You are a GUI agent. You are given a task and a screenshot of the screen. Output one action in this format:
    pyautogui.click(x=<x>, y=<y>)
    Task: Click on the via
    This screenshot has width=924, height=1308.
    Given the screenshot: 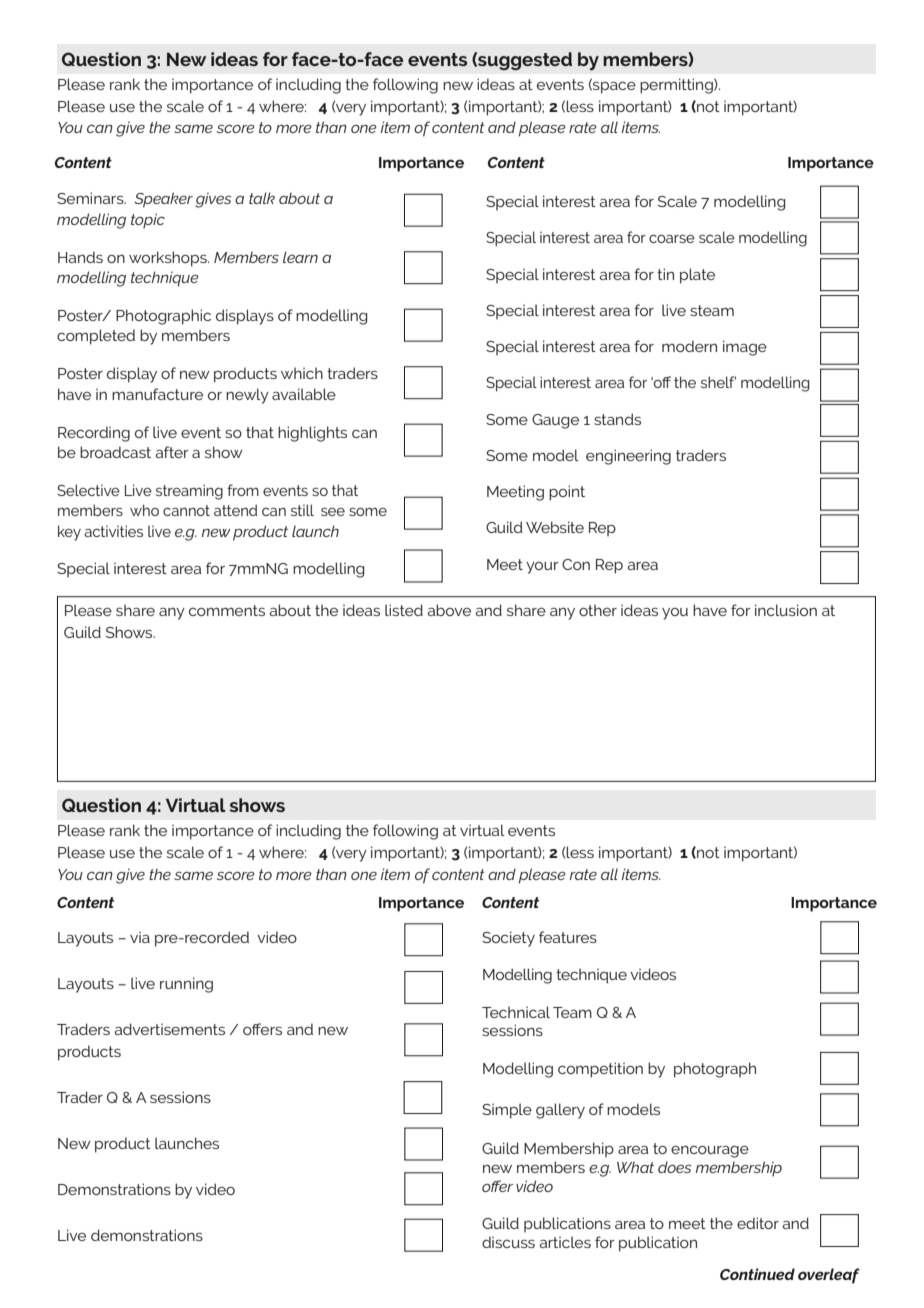 What is the action you would take?
    pyautogui.click(x=140, y=937)
